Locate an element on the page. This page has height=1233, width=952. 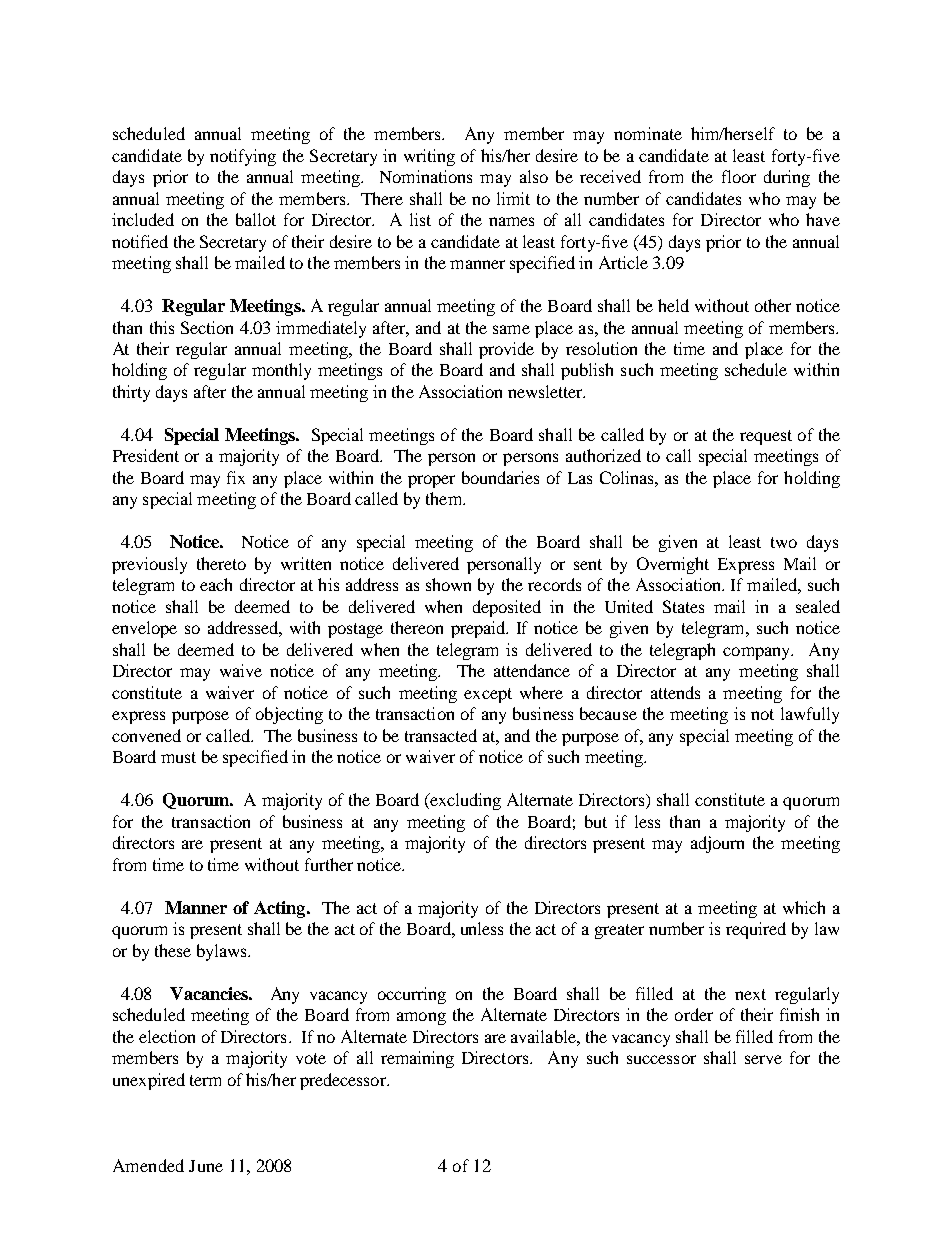
excluding is located at coordinates (464, 801).
